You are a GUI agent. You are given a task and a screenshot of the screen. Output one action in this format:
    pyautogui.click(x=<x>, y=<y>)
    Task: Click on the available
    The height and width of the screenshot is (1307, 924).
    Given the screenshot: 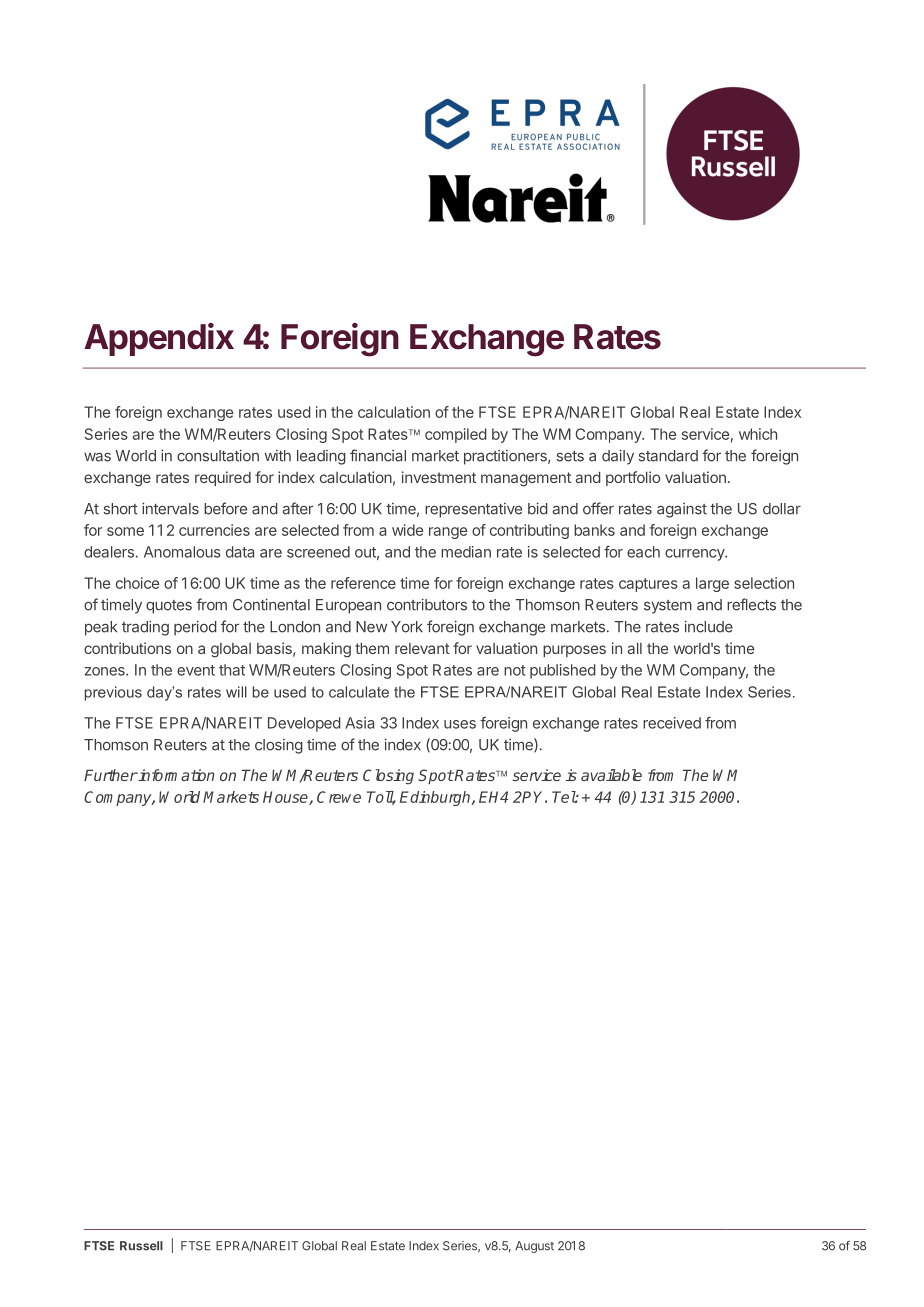 What is the action you would take?
    pyautogui.click(x=611, y=775)
